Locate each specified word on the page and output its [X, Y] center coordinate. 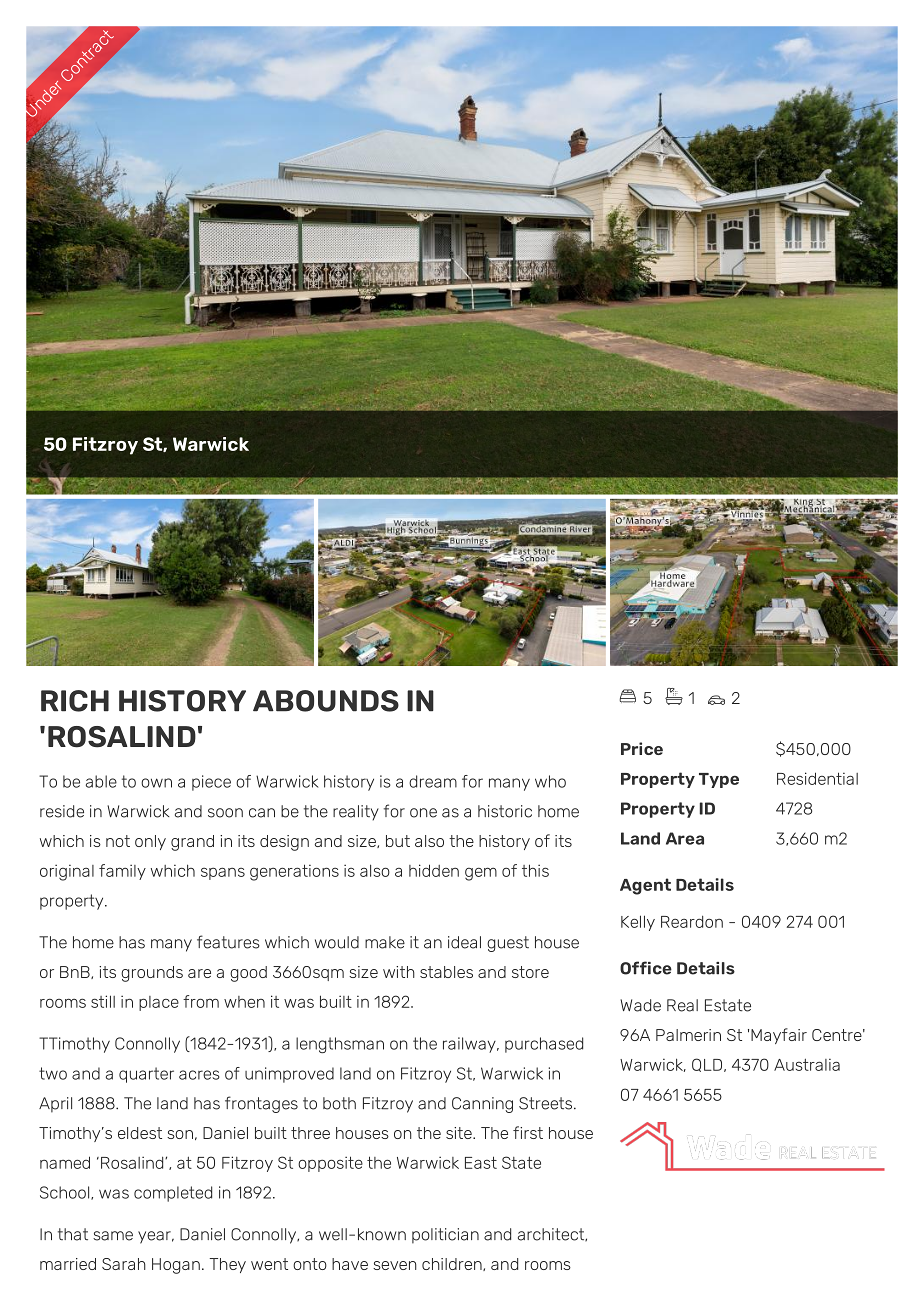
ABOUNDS [326, 701]
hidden [434, 870]
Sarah [124, 1264]
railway [470, 1045]
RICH [75, 701]
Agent [645, 886]
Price [642, 748]
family [122, 872]
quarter [146, 1075]
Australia [807, 1064]
